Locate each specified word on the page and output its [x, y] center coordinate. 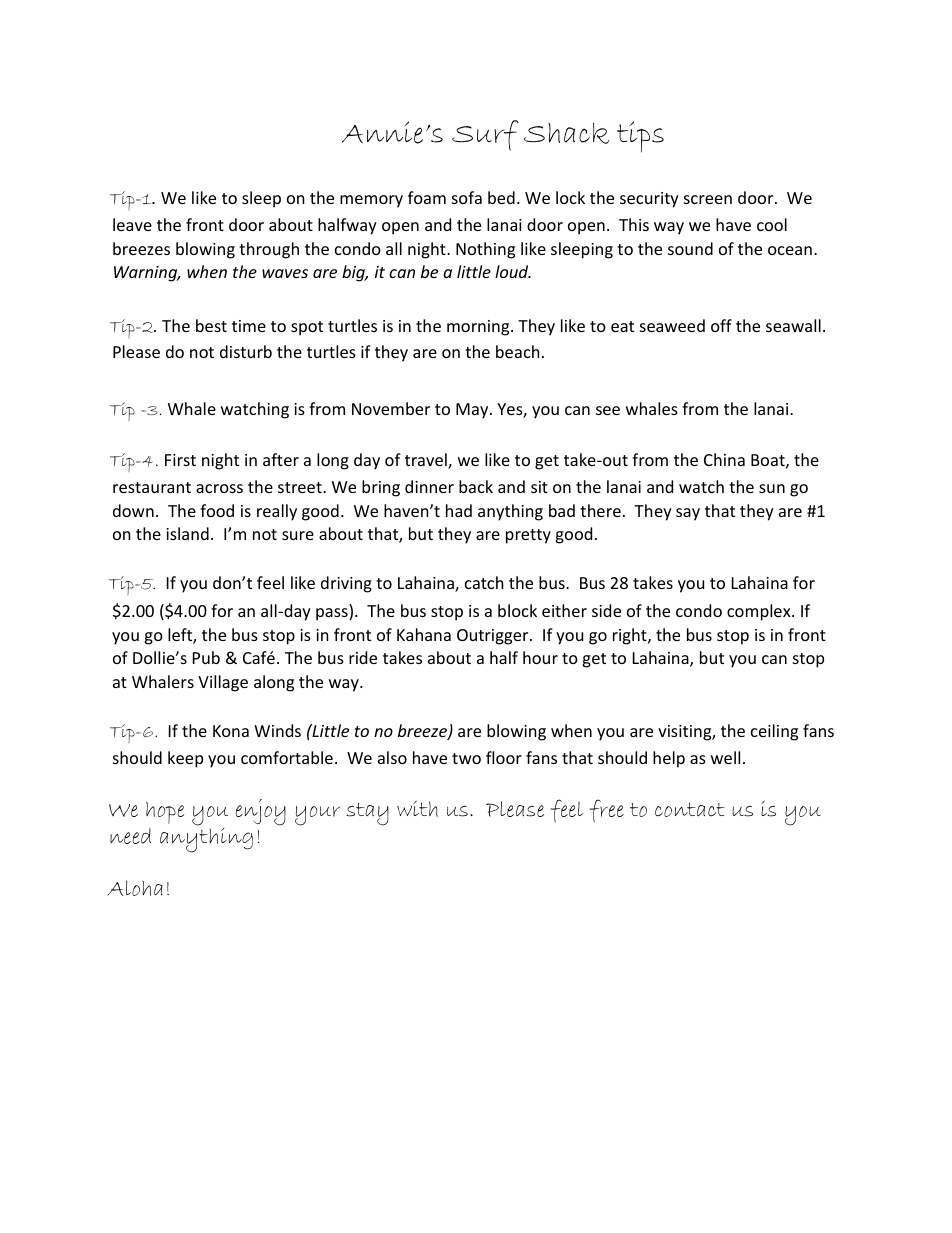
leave [132, 224]
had [459, 510]
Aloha [135, 888]
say [688, 514]
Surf [485, 135]
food [217, 510]
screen [708, 199]
